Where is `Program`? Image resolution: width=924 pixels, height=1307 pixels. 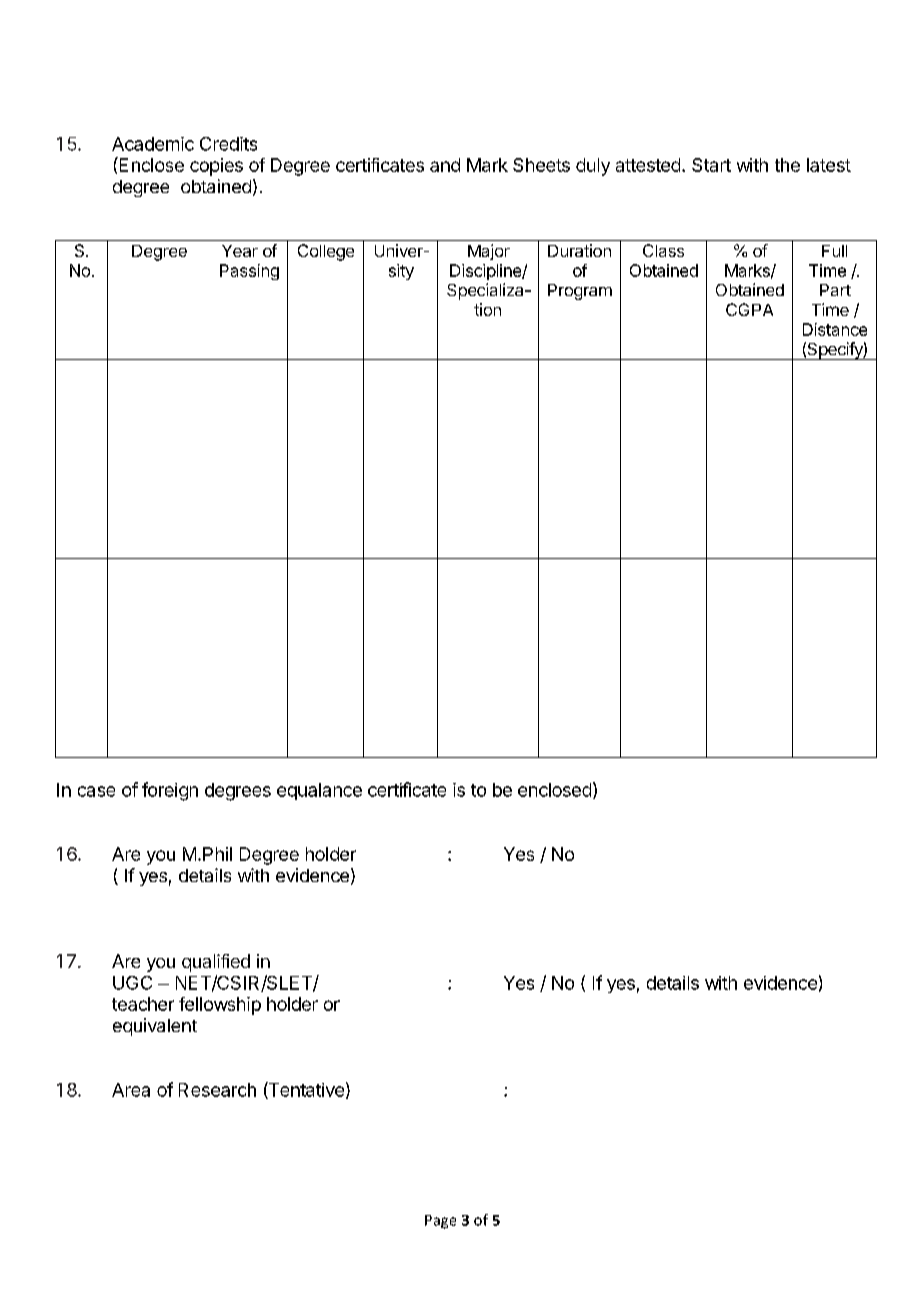 Program is located at coordinates (580, 292).
